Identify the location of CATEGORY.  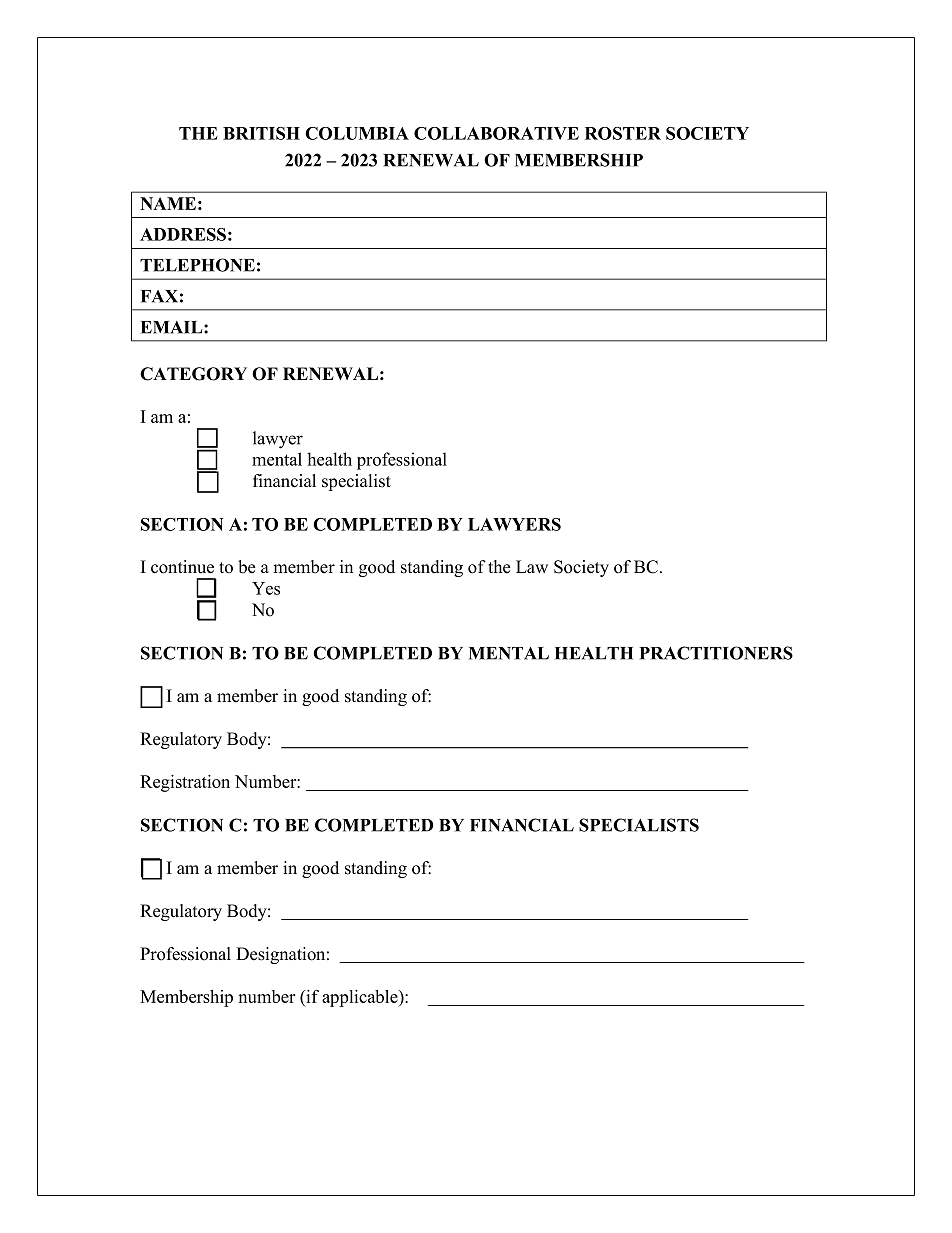
(193, 374).
